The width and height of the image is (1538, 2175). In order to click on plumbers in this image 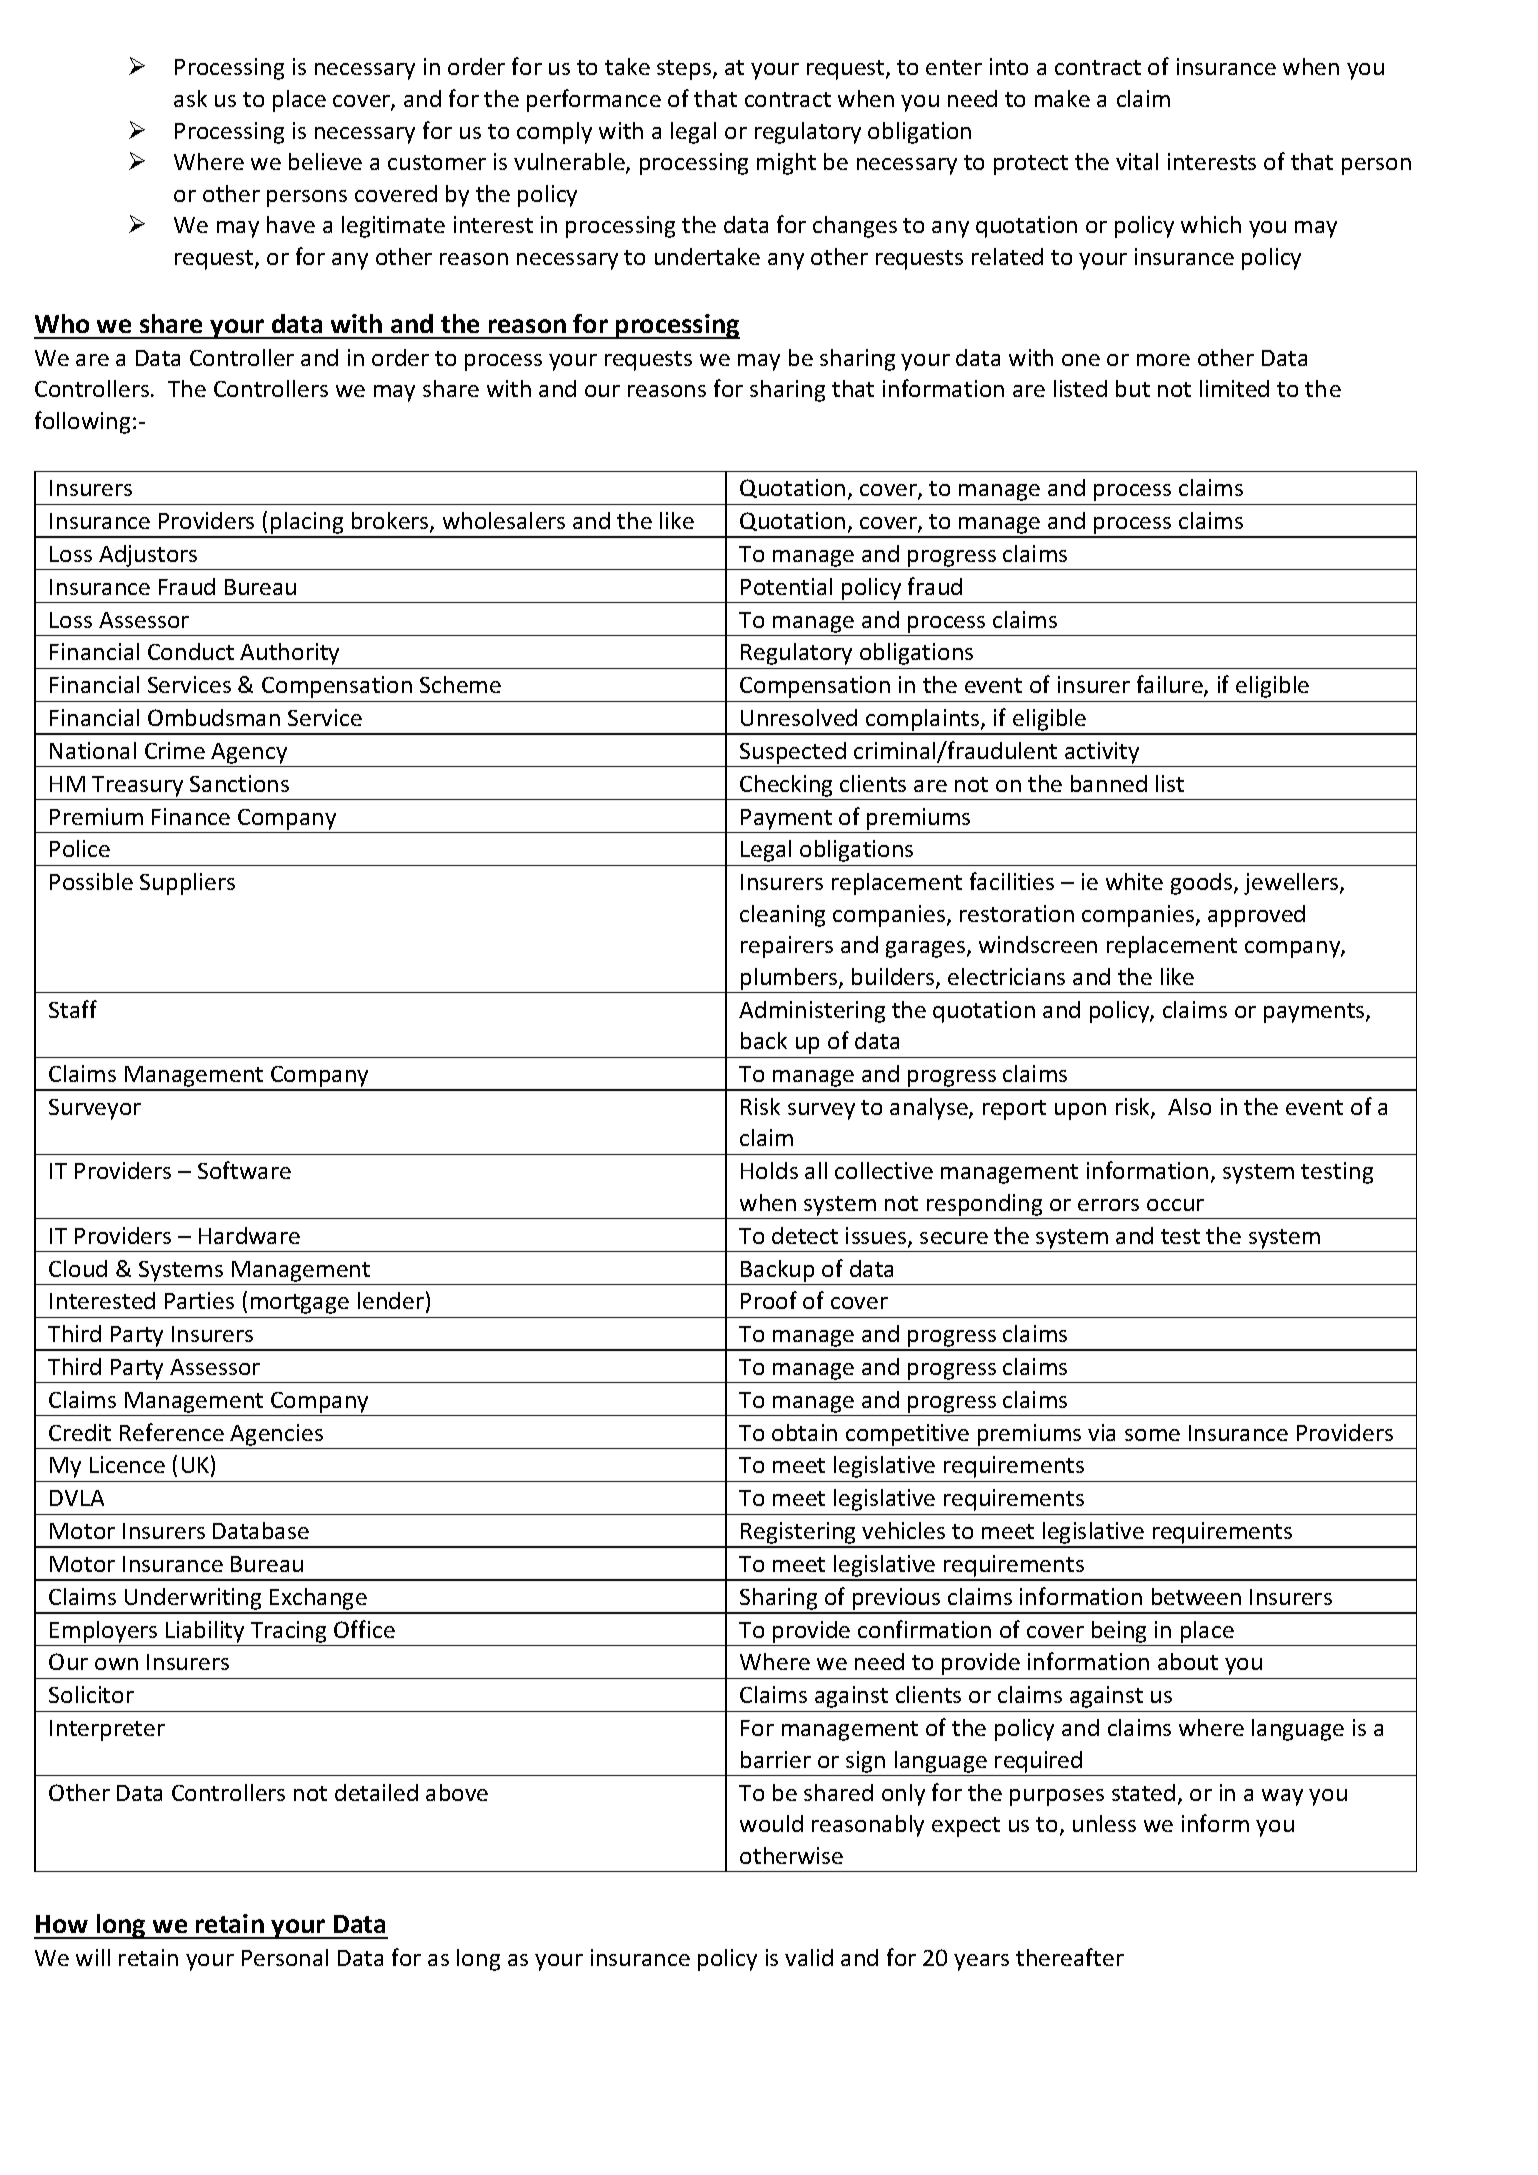, I will do `click(790, 979)`.
